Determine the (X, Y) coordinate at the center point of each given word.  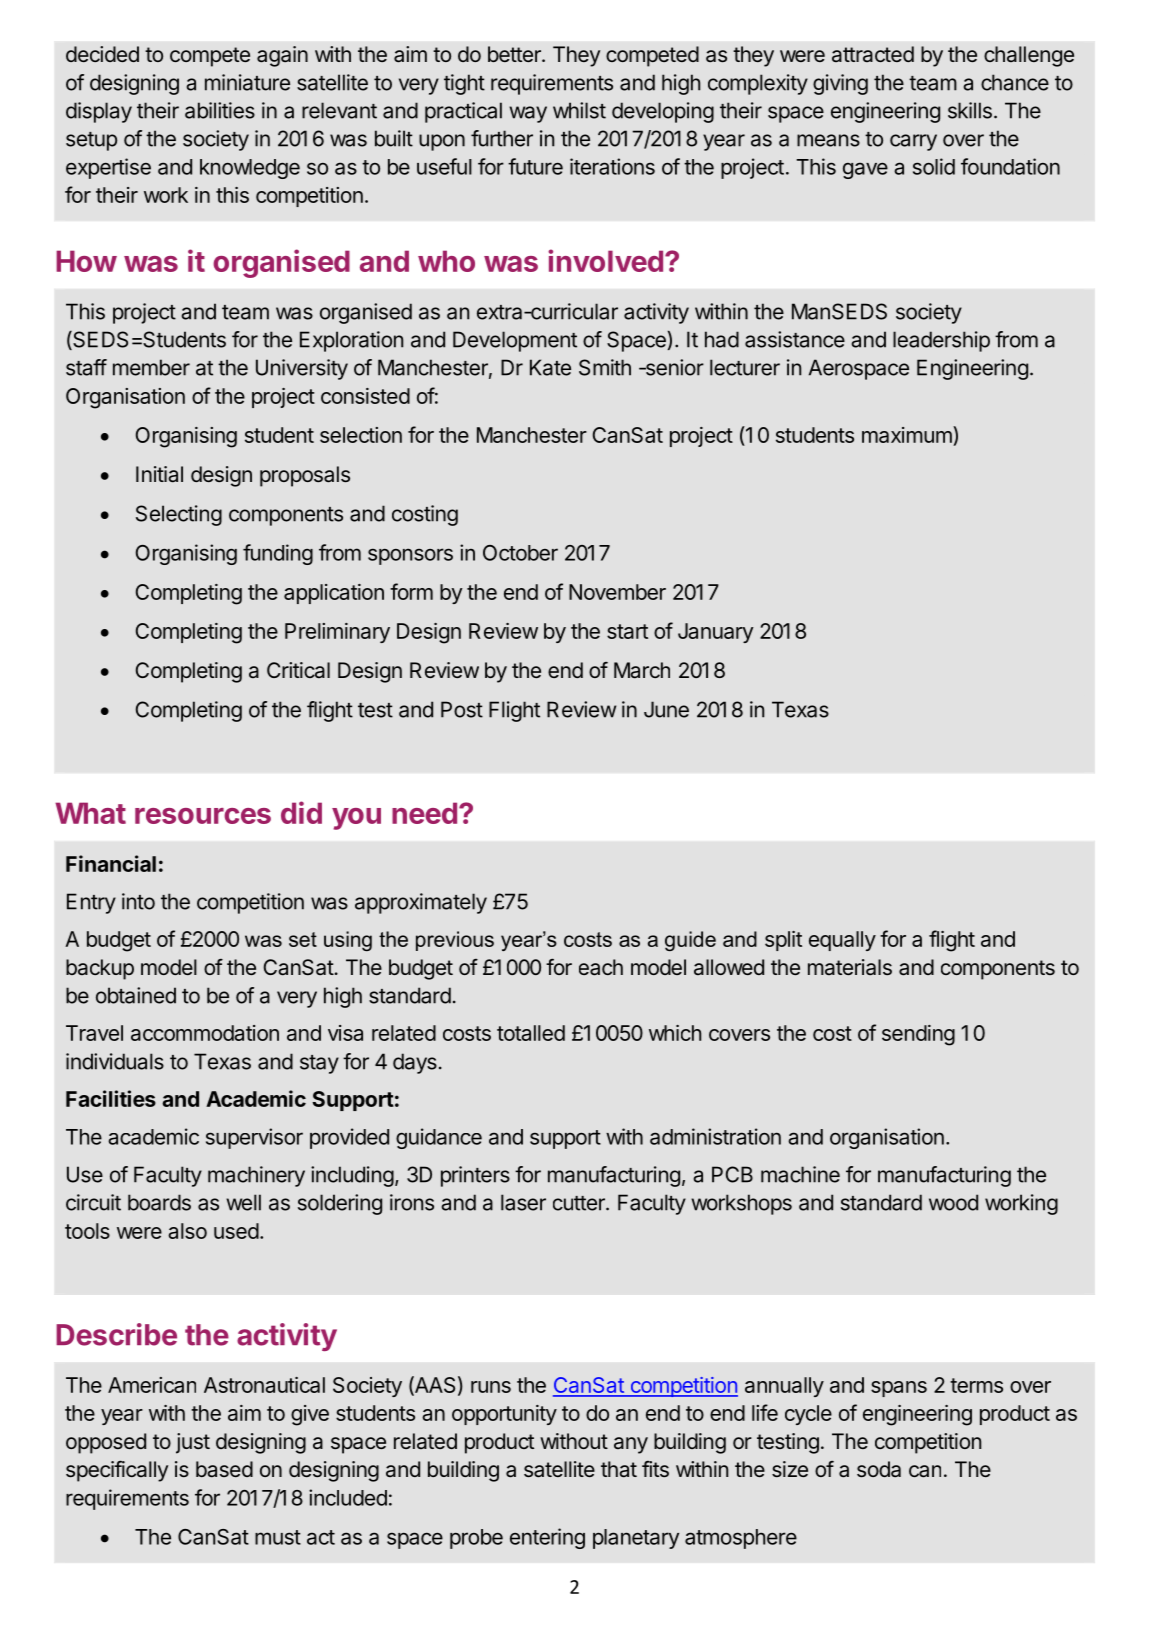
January (716, 633)
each (601, 967)
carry (913, 142)
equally (842, 941)
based (224, 1469)
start (627, 631)
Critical (298, 670)
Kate (550, 367)
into (138, 901)
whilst (579, 110)
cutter (580, 1203)
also (187, 1231)
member (151, 367)
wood (953, 1202)
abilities (220, 110)
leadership (941, 341)
